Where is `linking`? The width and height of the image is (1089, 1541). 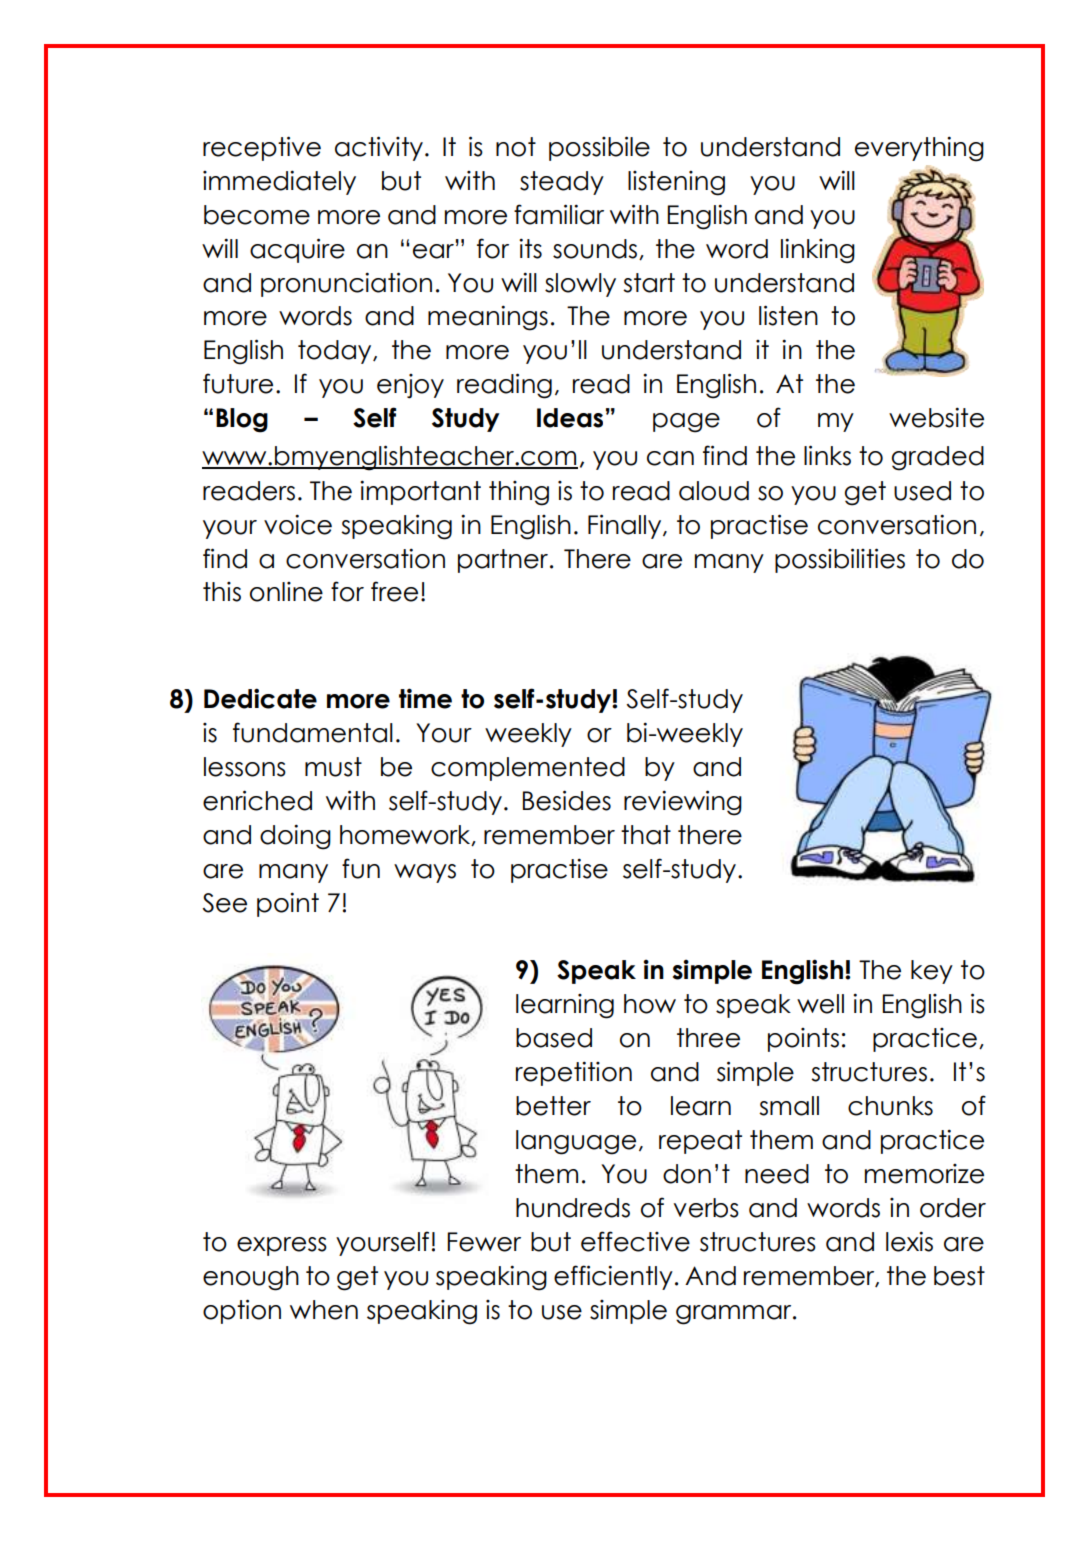 linking is located at coordinates (818, 251).
